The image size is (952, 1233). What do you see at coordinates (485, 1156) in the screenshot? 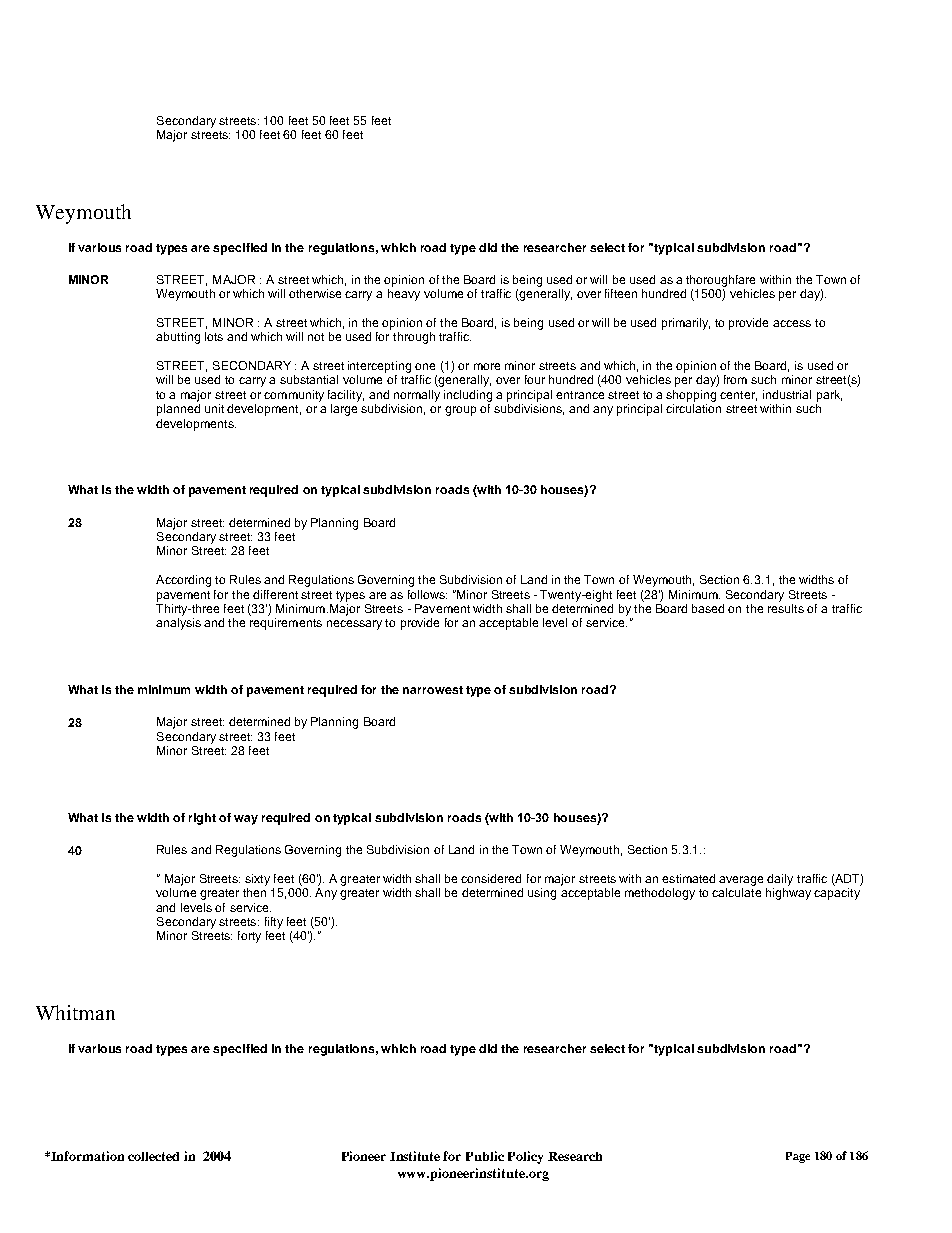
I see `Public` at bounding box center [485, 1156].
